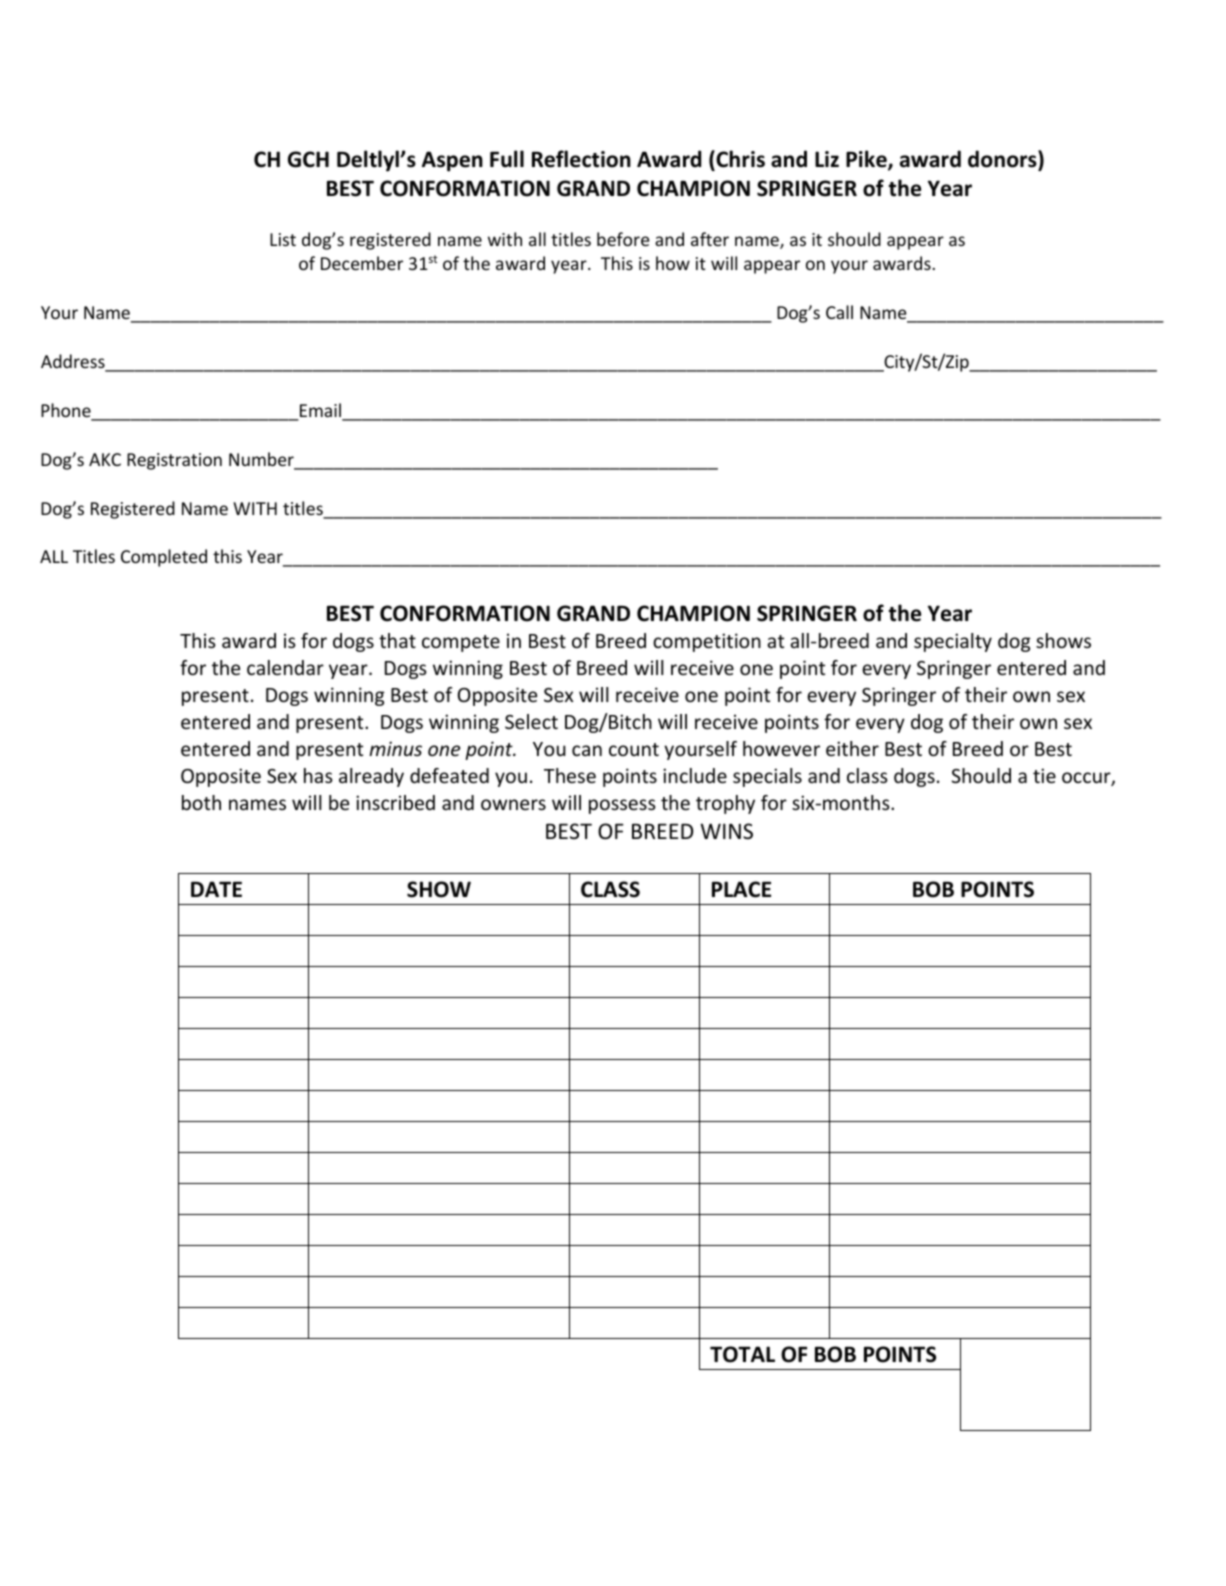 Image resolution: width=1226 pixels, height=1586 pixels. What do you see at coordinates (164, 558) in the screenshot?
I see `Completed` at bounding box center [164, 558].
